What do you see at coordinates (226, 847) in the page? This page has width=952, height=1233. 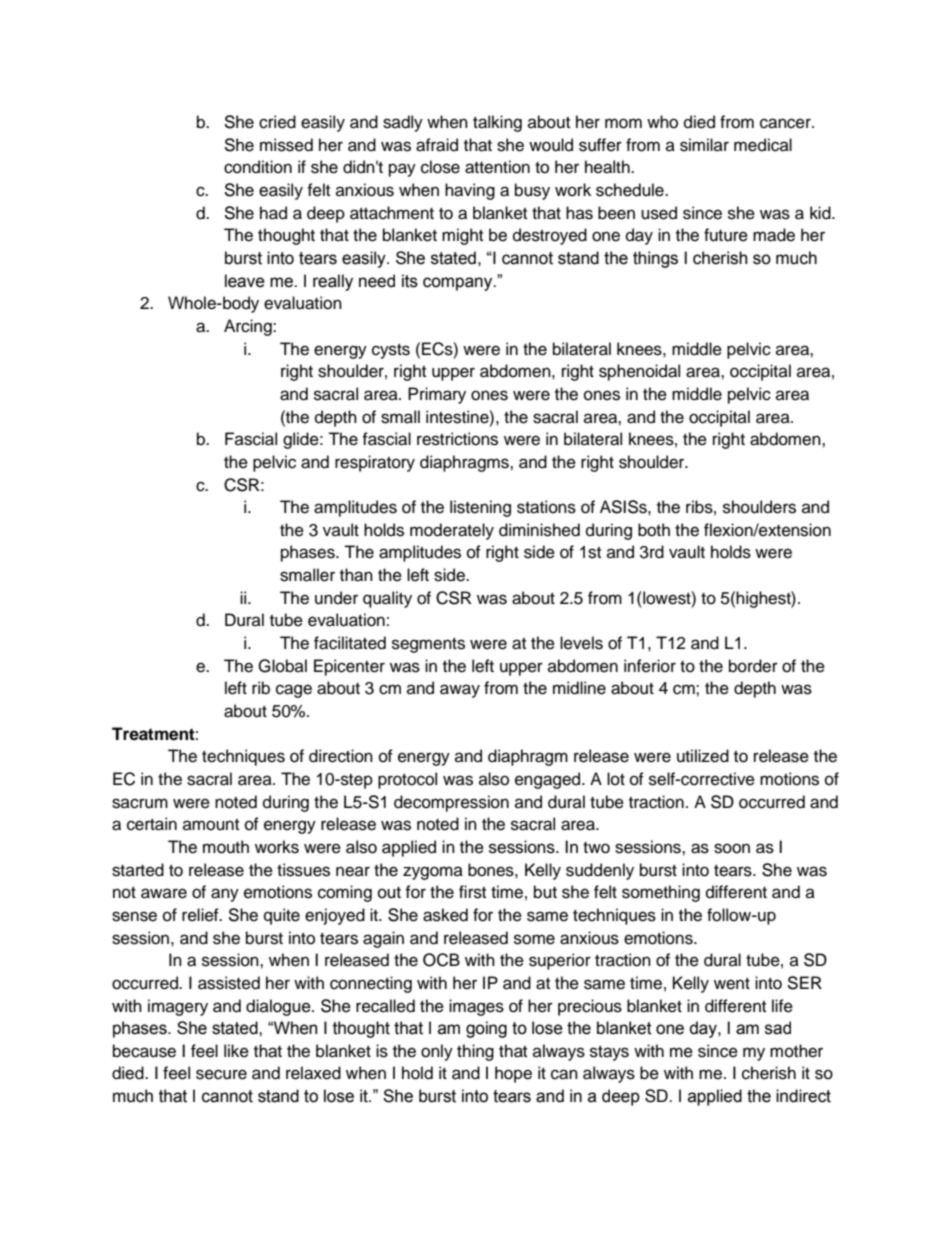 I see `mouth` at bounding box center [226, 847].
